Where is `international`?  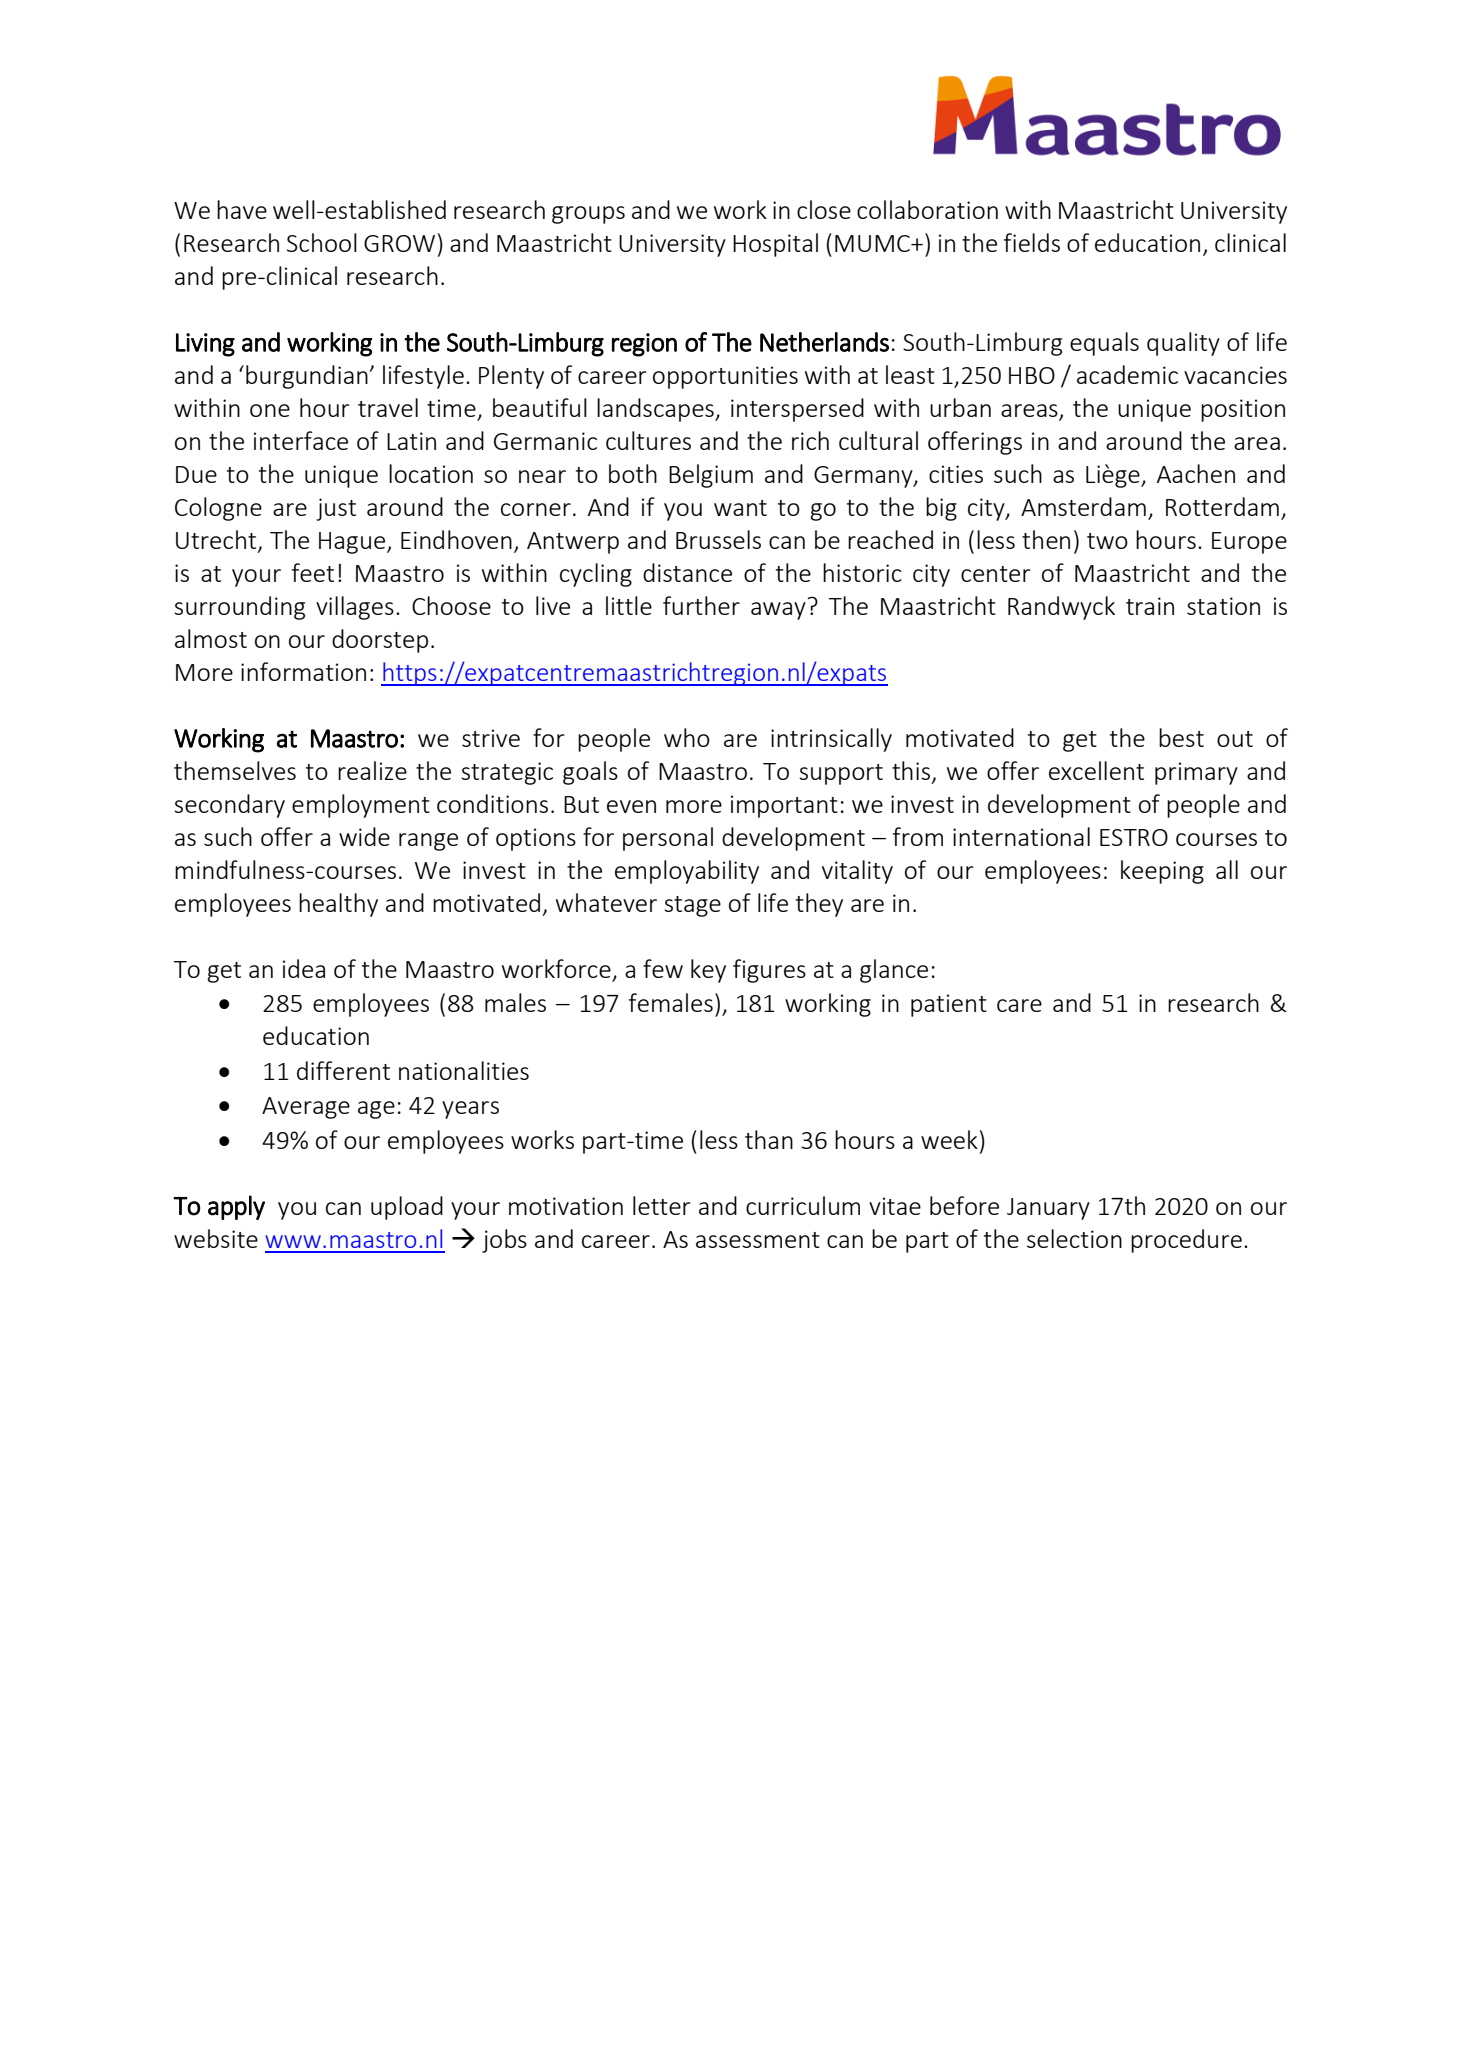 international is located at coordinates (1021, 836).
